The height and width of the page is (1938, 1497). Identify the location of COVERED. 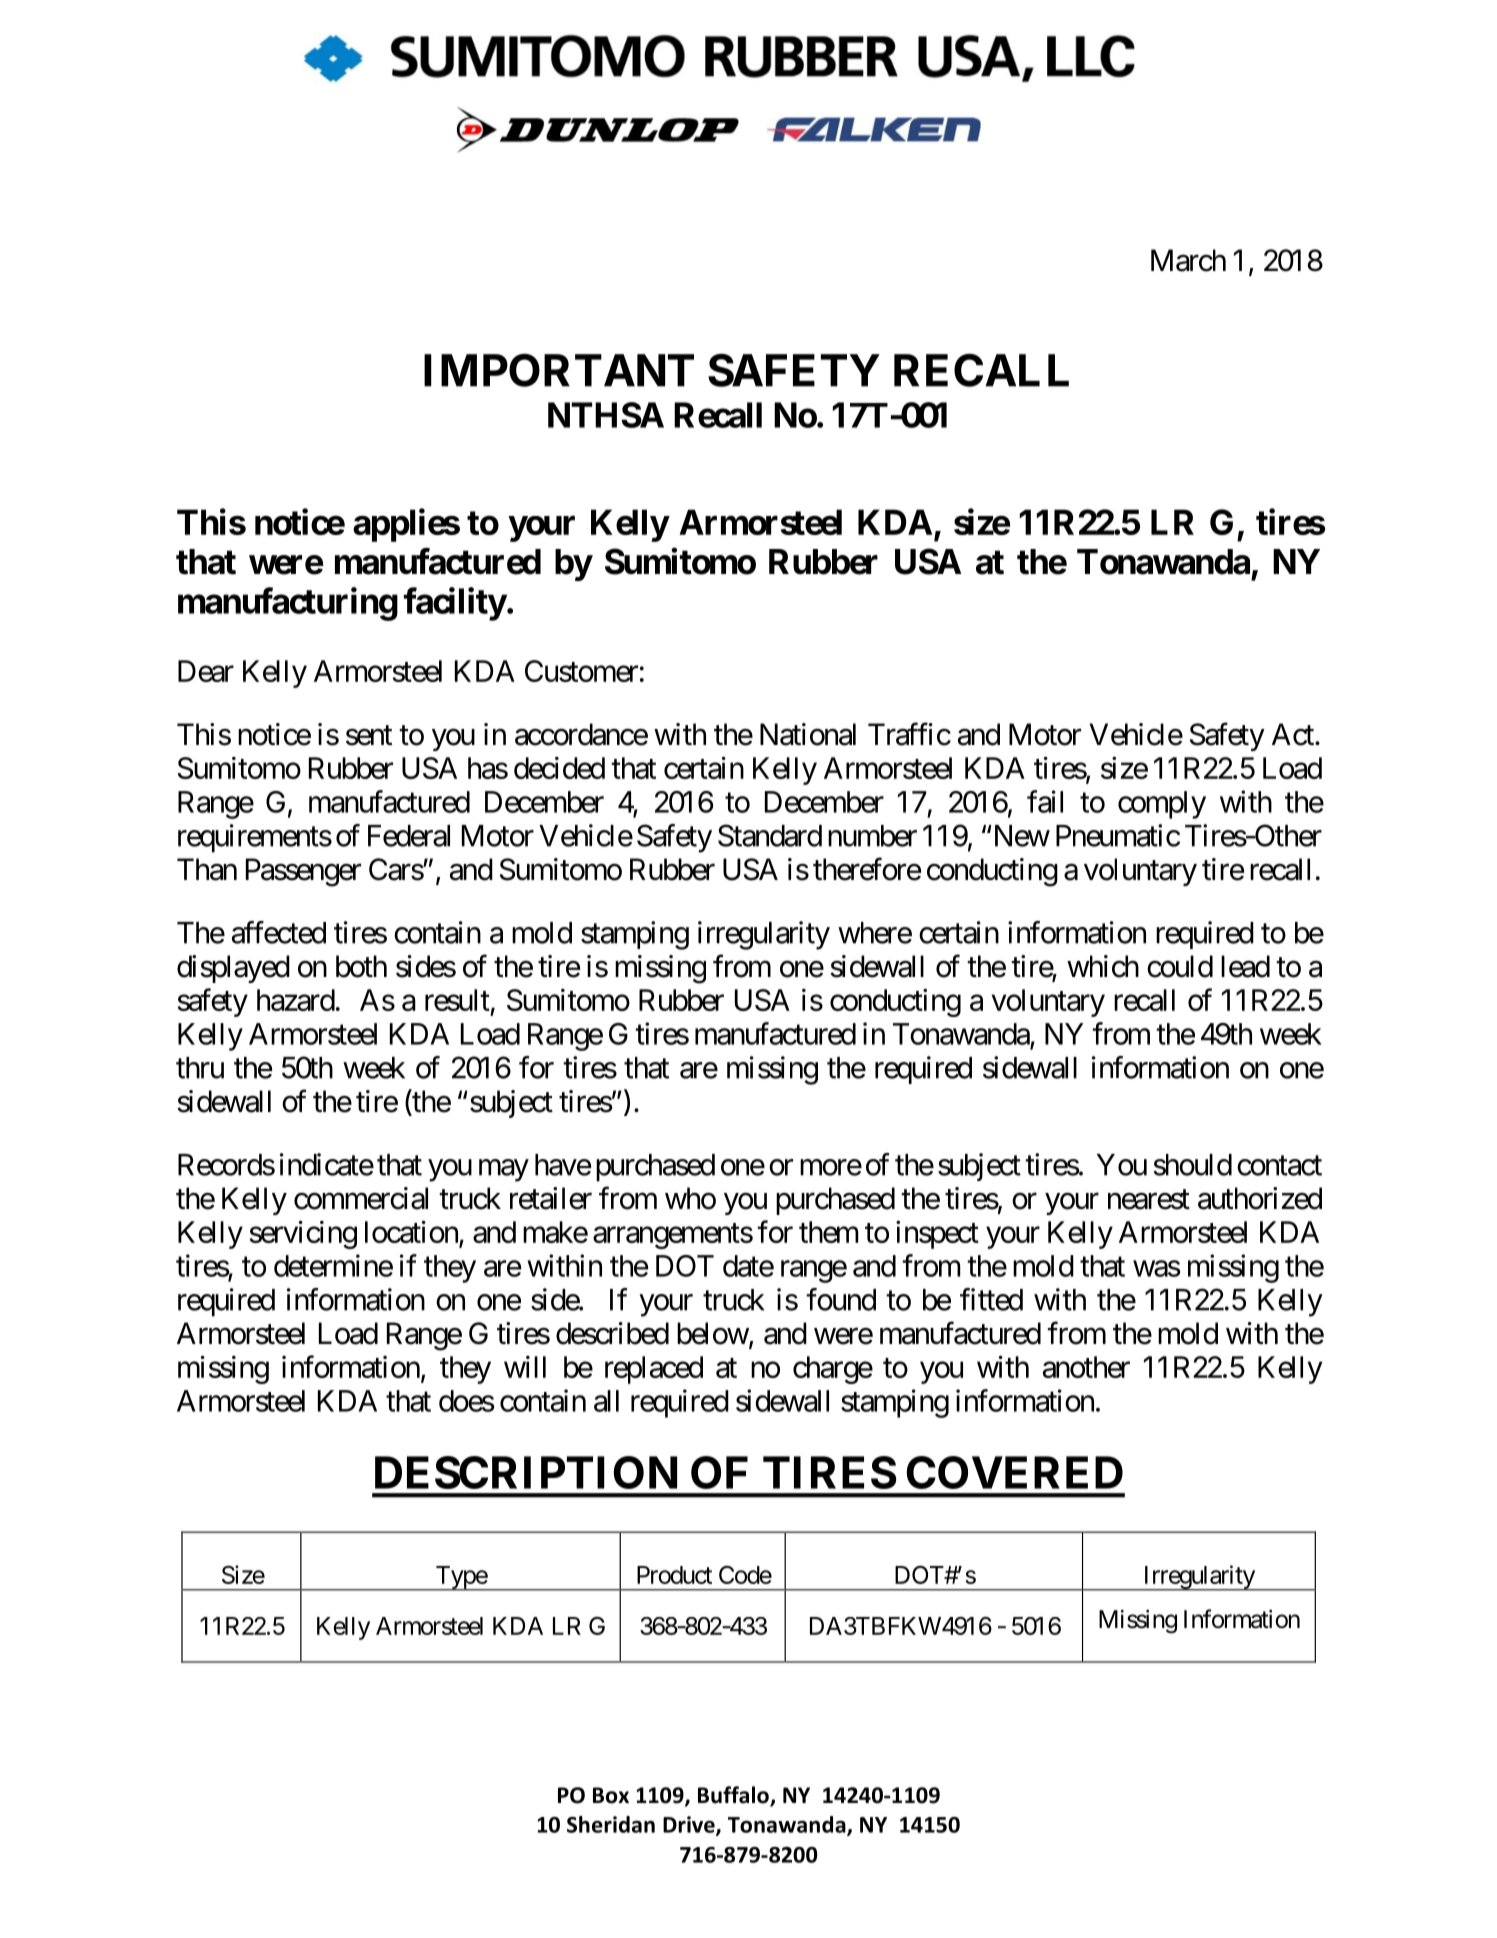
(1014, 1472).
